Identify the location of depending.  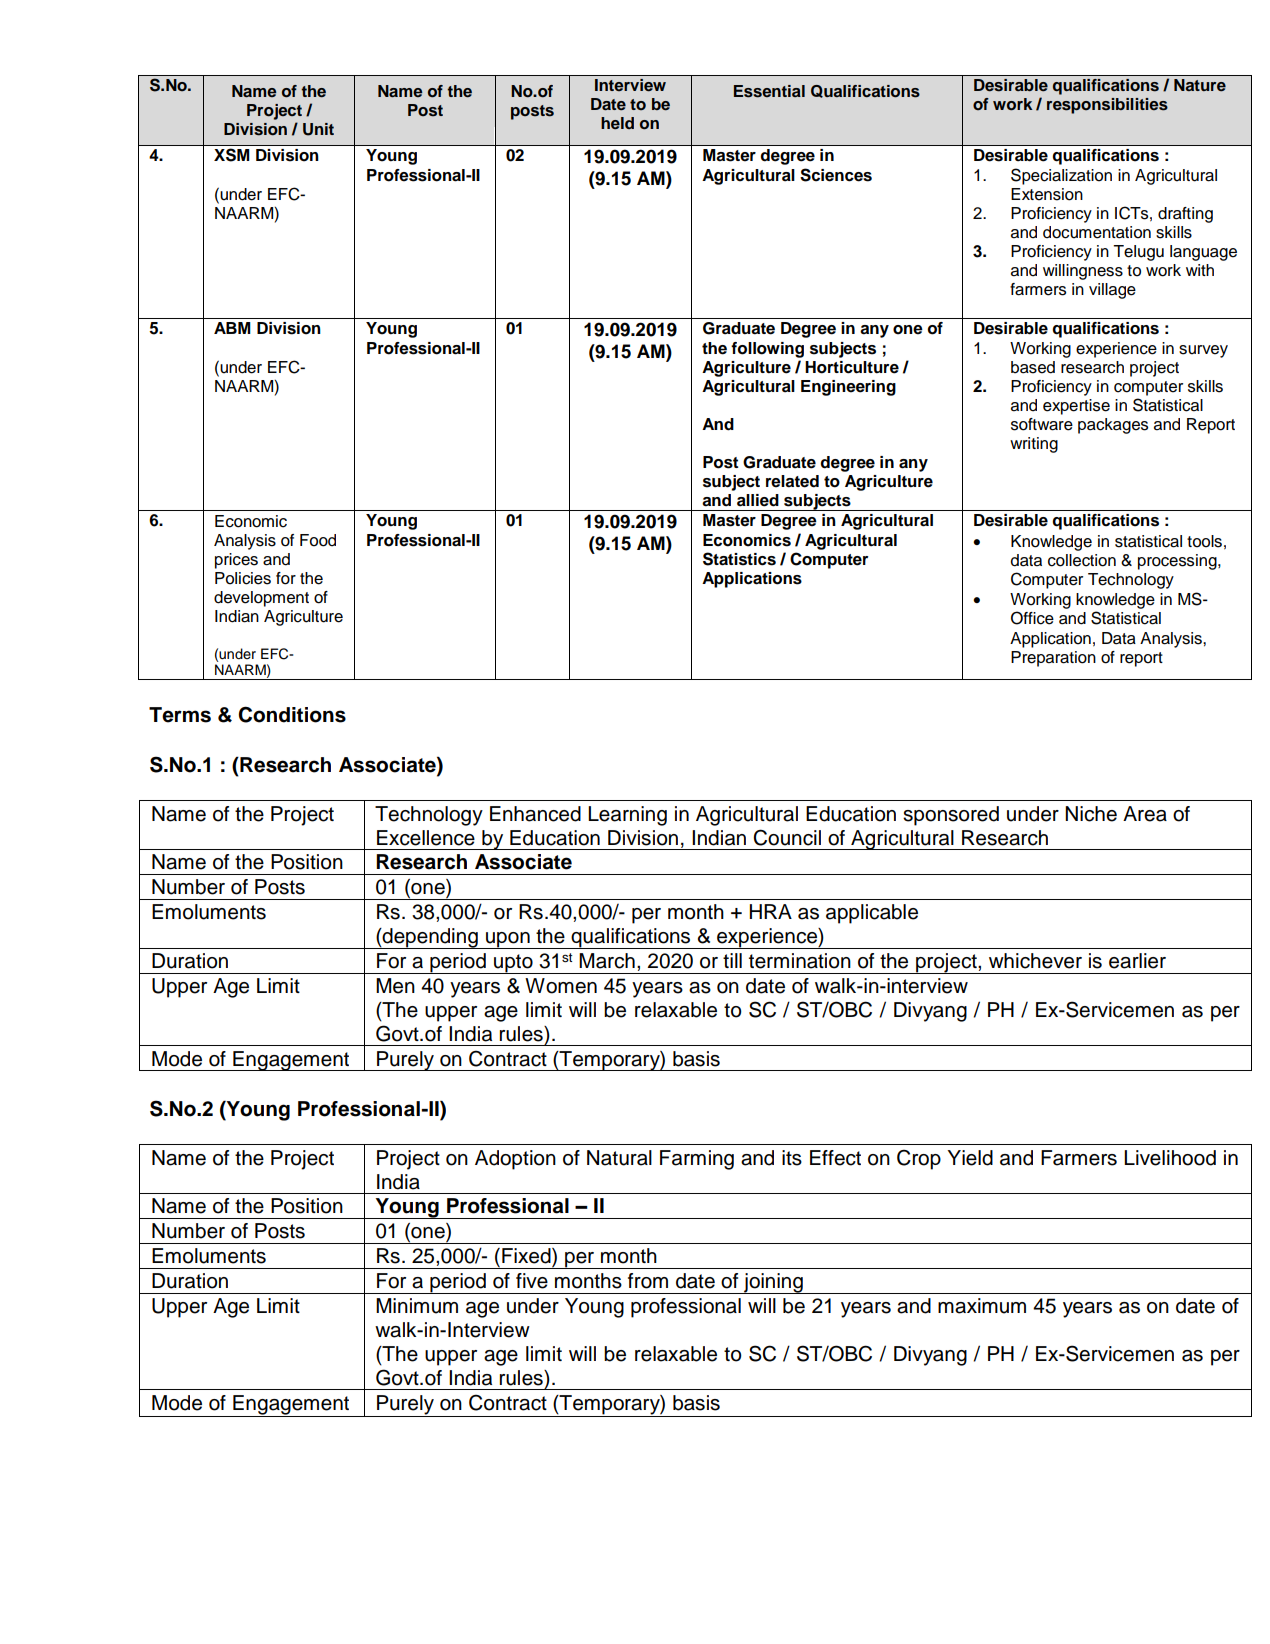
(430, 938).
